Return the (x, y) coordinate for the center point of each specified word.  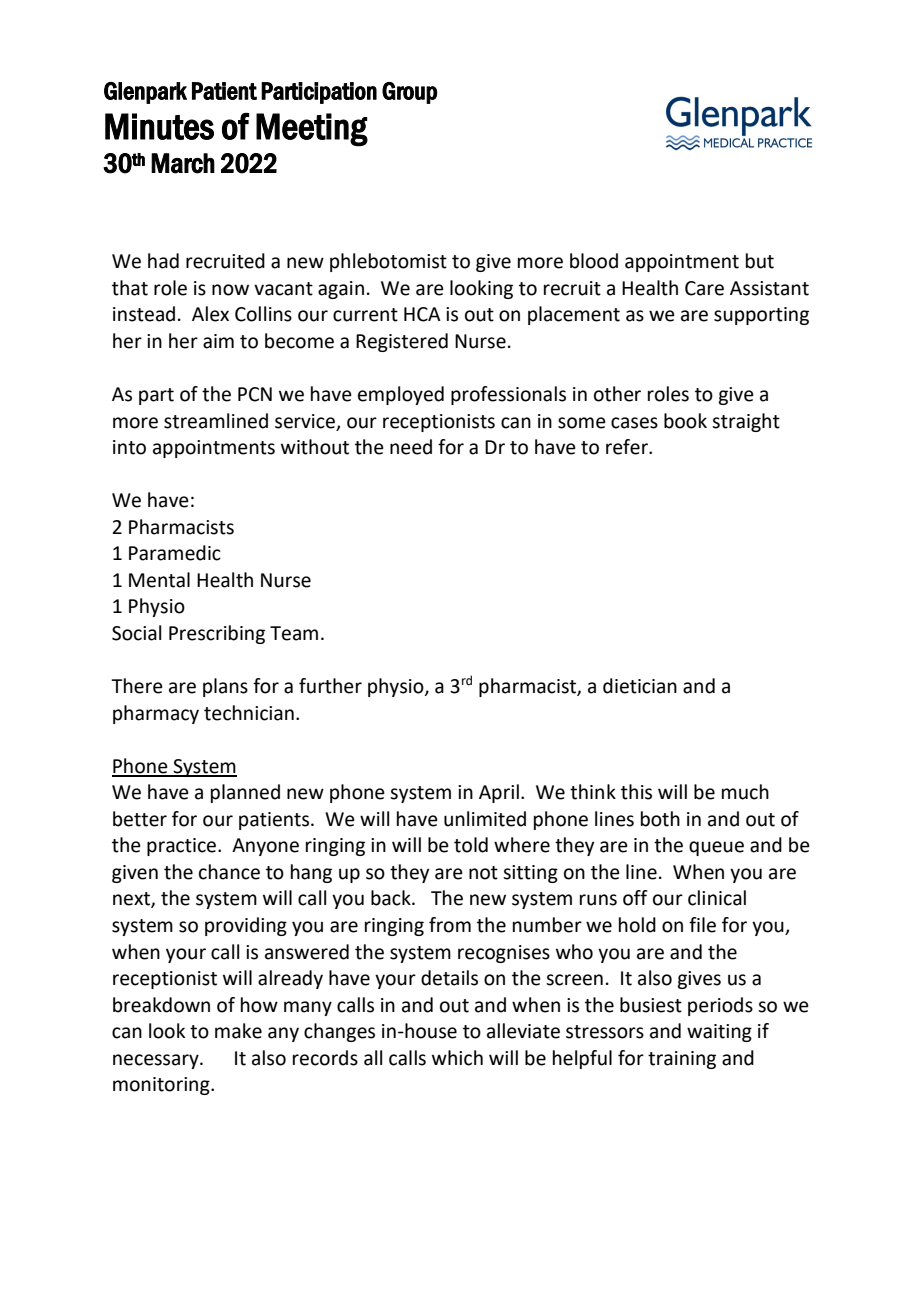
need (411, 447)
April (499, 793)
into (129, 447)
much (745, 792)
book (685, 421)
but (760, 261)
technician (249, 713)
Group (409, 93)
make (238, 1031)
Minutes (159, 126)
